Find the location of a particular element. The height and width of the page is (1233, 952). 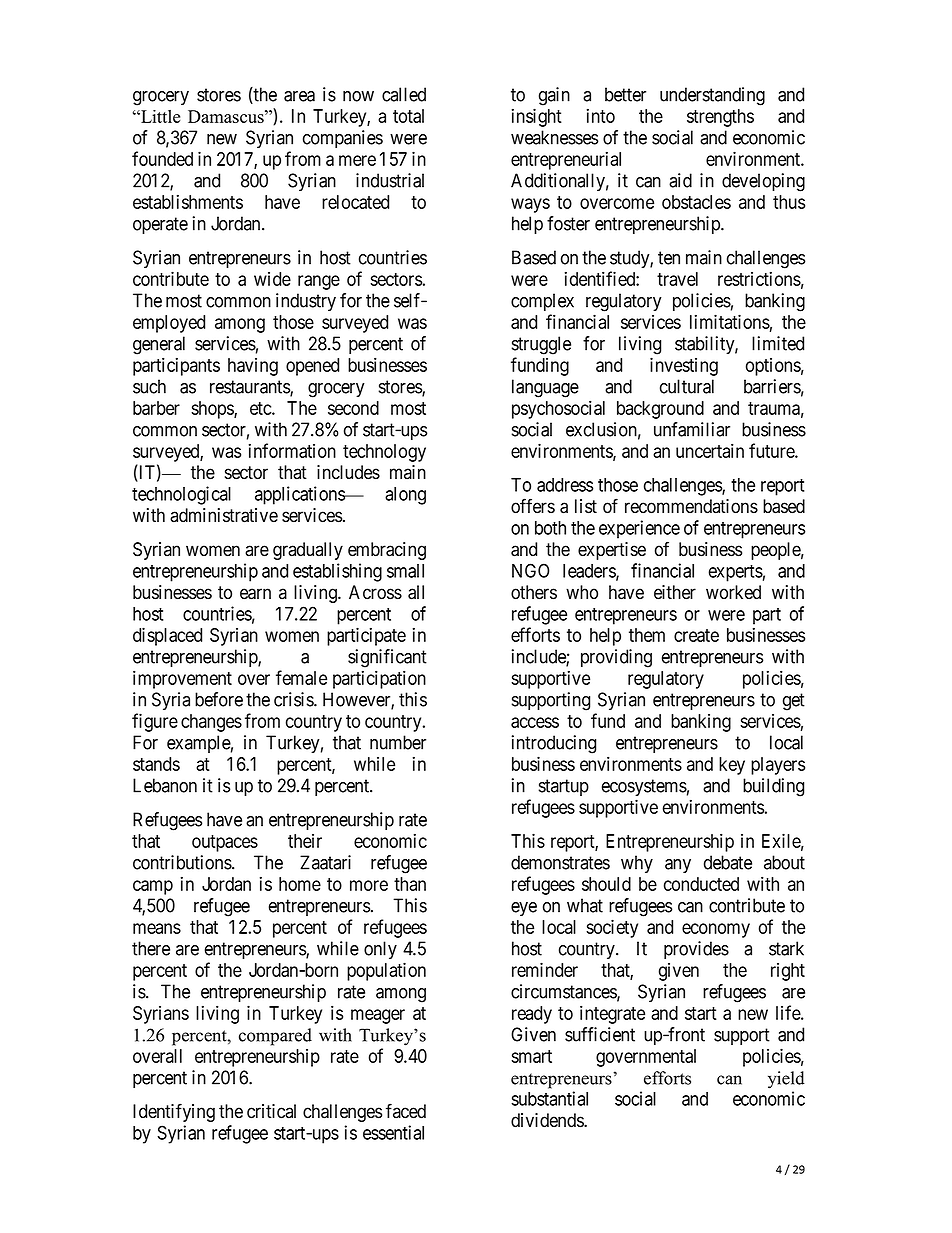

founded is located at coordinates (162, 158).
